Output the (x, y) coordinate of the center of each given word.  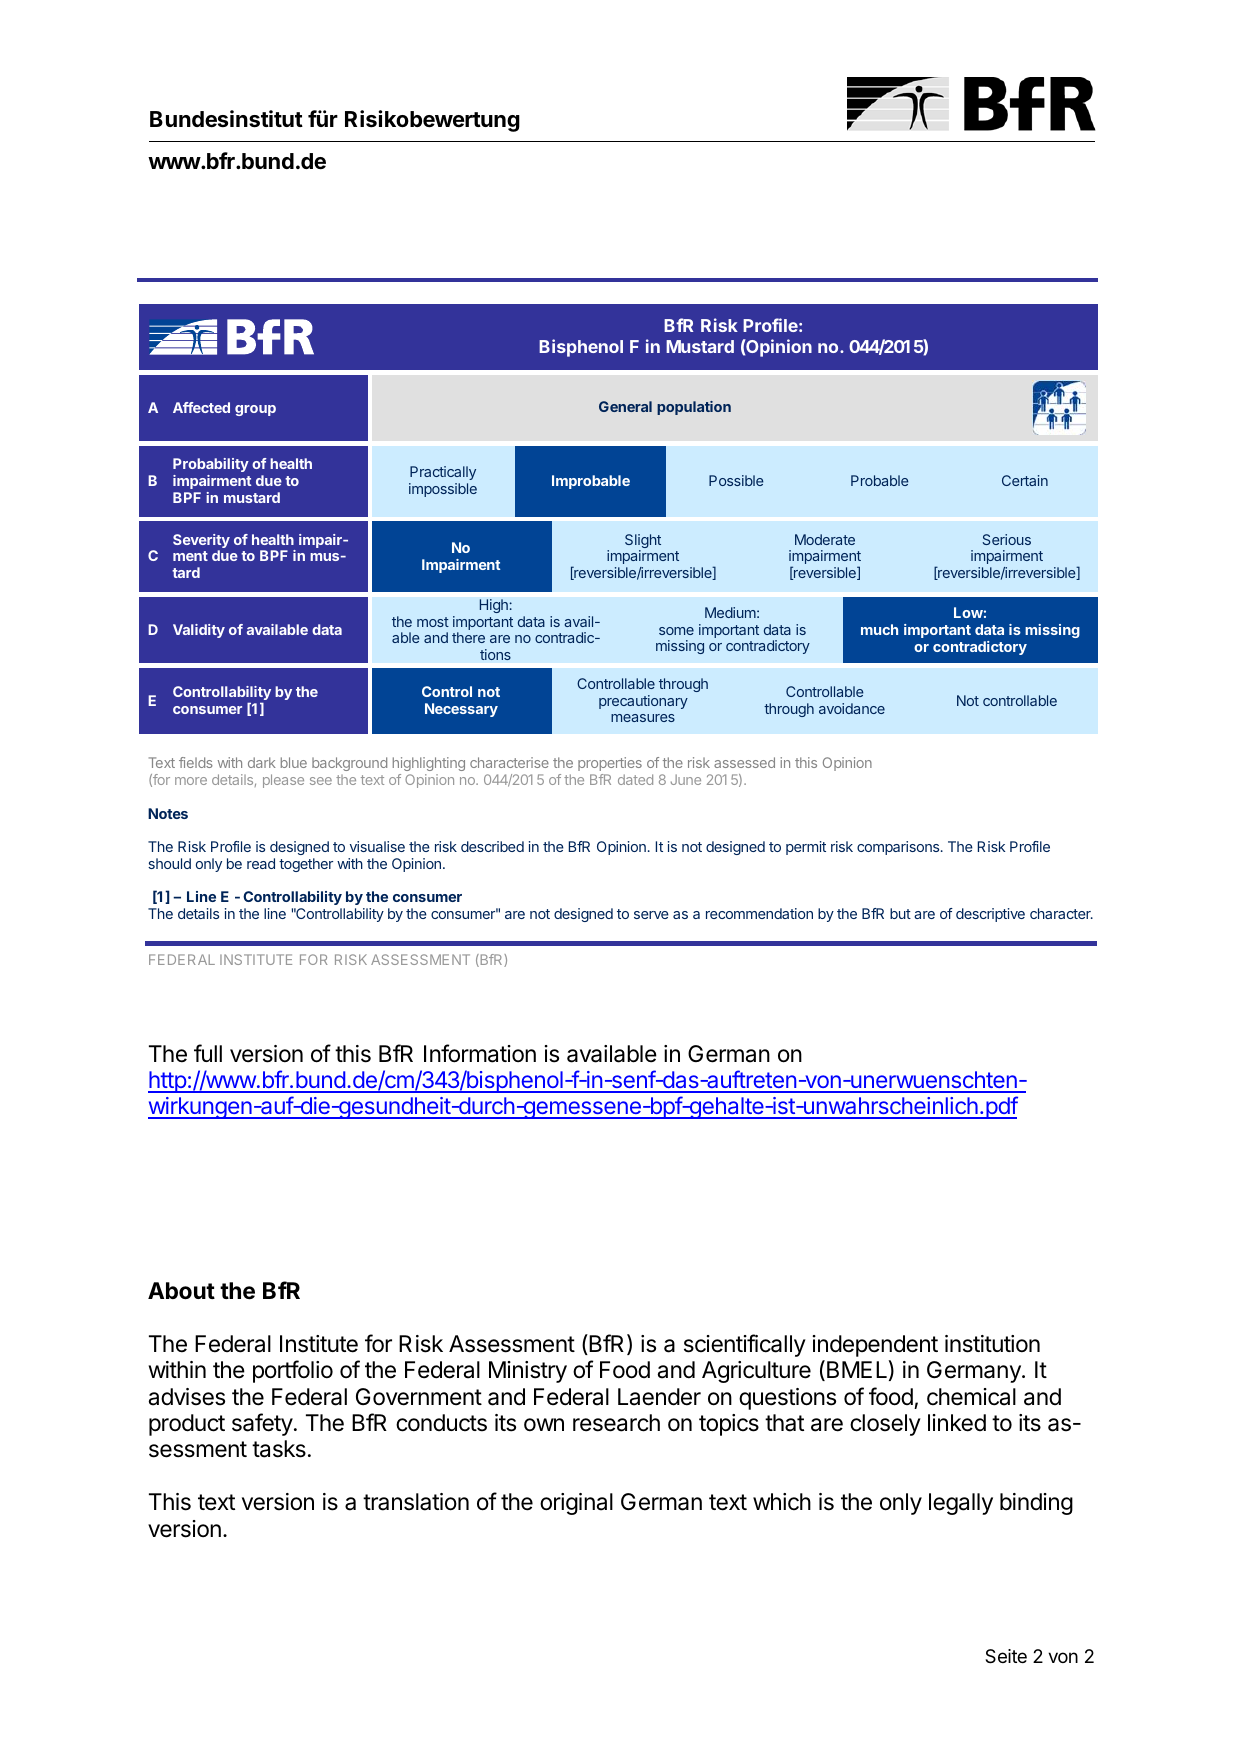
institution (992, 1344)
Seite (1006, 1656)
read (261, 863)
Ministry (528, 1372)
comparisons (899, 848)
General (625, 406)
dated (635, 779)
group (255, 410)
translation (416, 1502)
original (576, 1504)
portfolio (293, 1371)
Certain (1025, 480)
